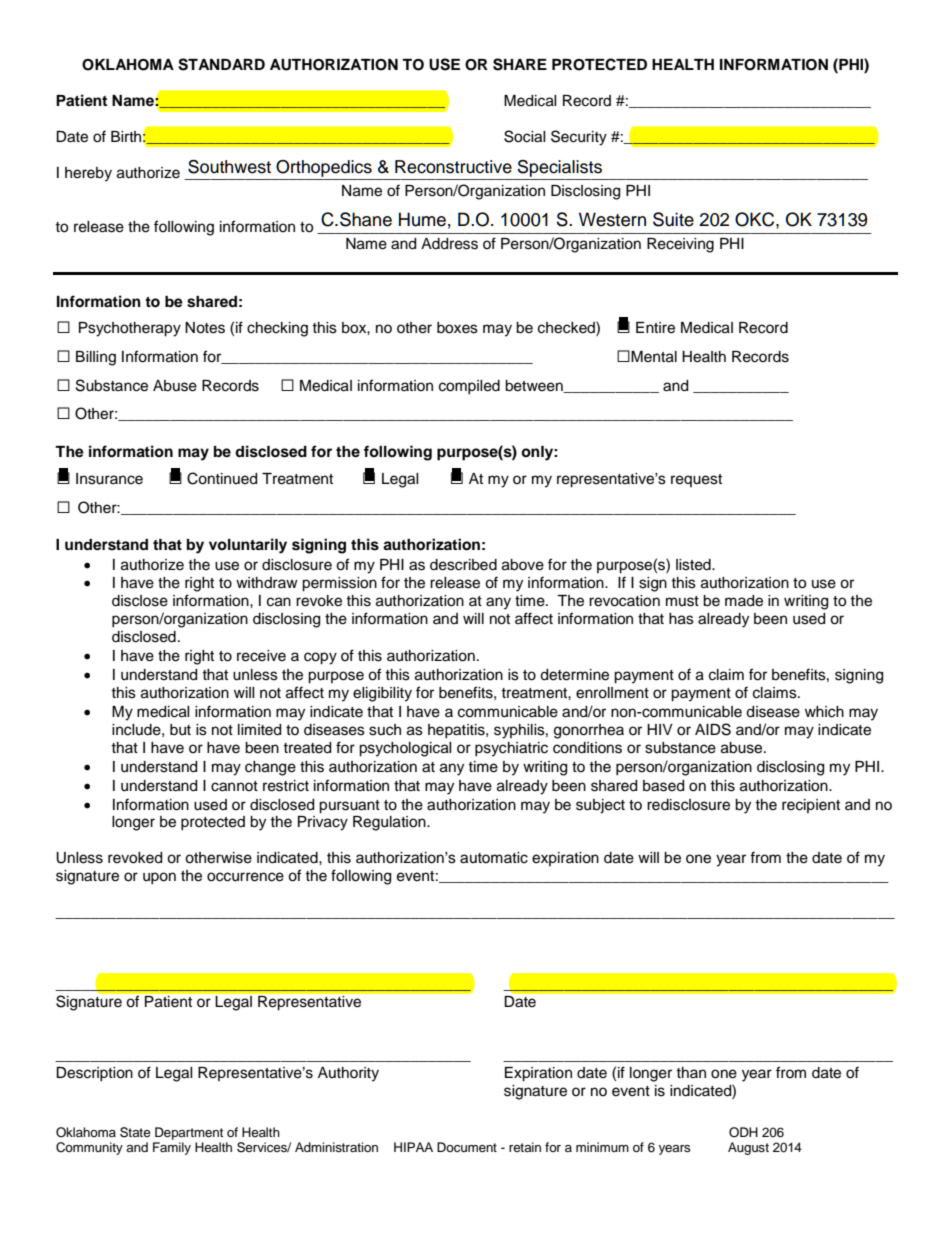 Image resolution: width=952 pixels, height=1233 pixels. I want to click on upon, so click(159, 878).
